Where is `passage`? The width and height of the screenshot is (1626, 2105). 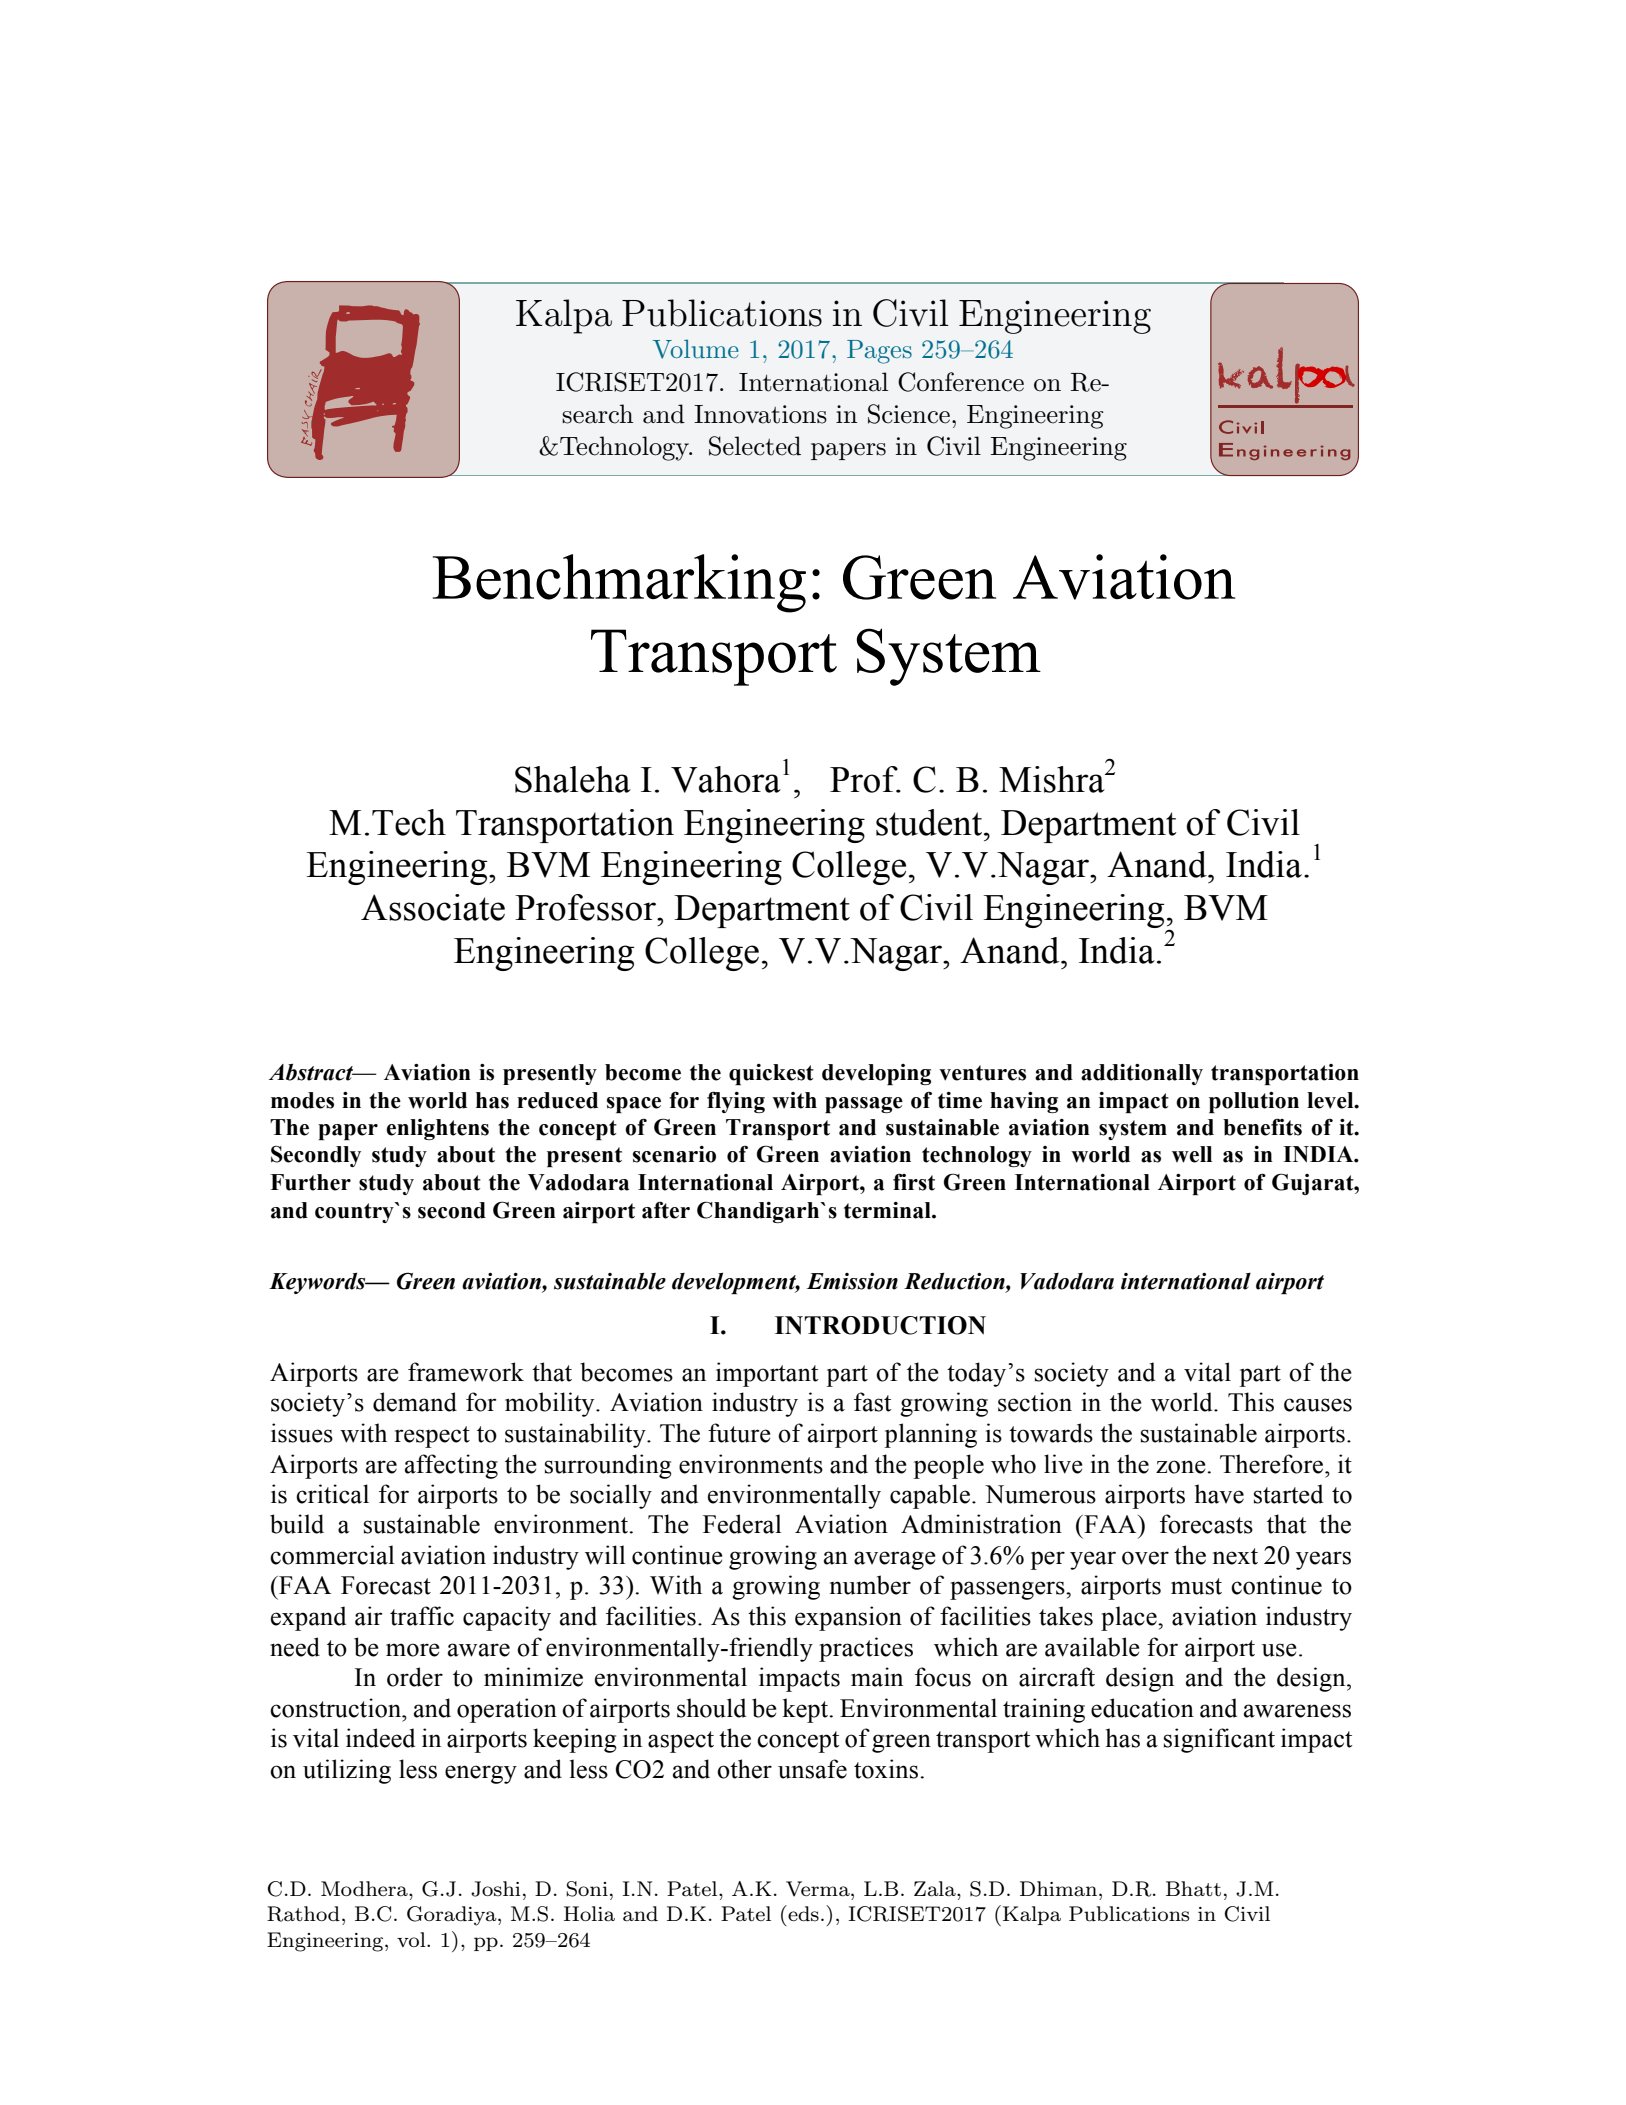 passage is located at coordinates (864, 1105).
